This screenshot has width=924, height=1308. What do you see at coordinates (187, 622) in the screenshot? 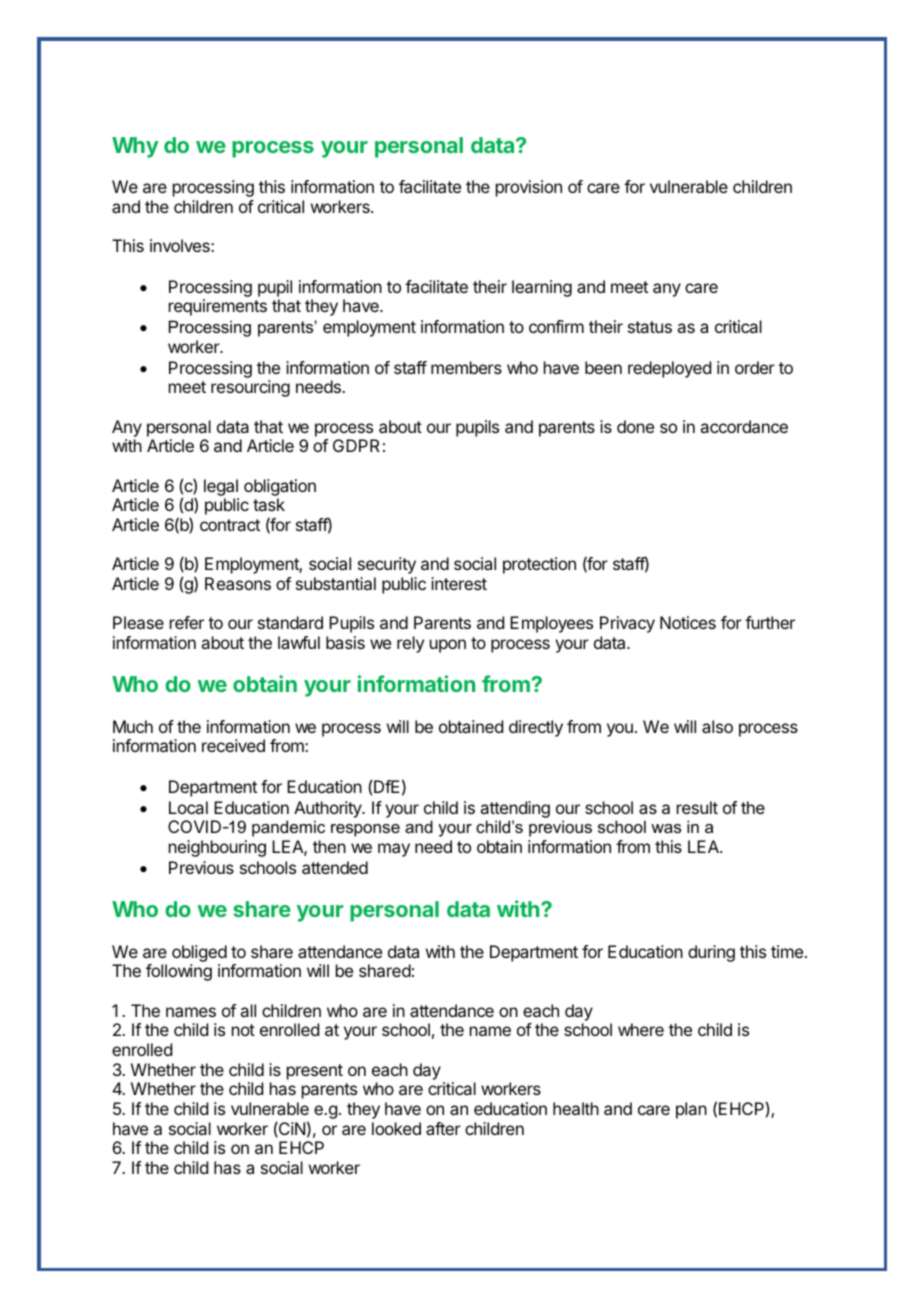
I see `refer` at bounding box center [187, 622].
